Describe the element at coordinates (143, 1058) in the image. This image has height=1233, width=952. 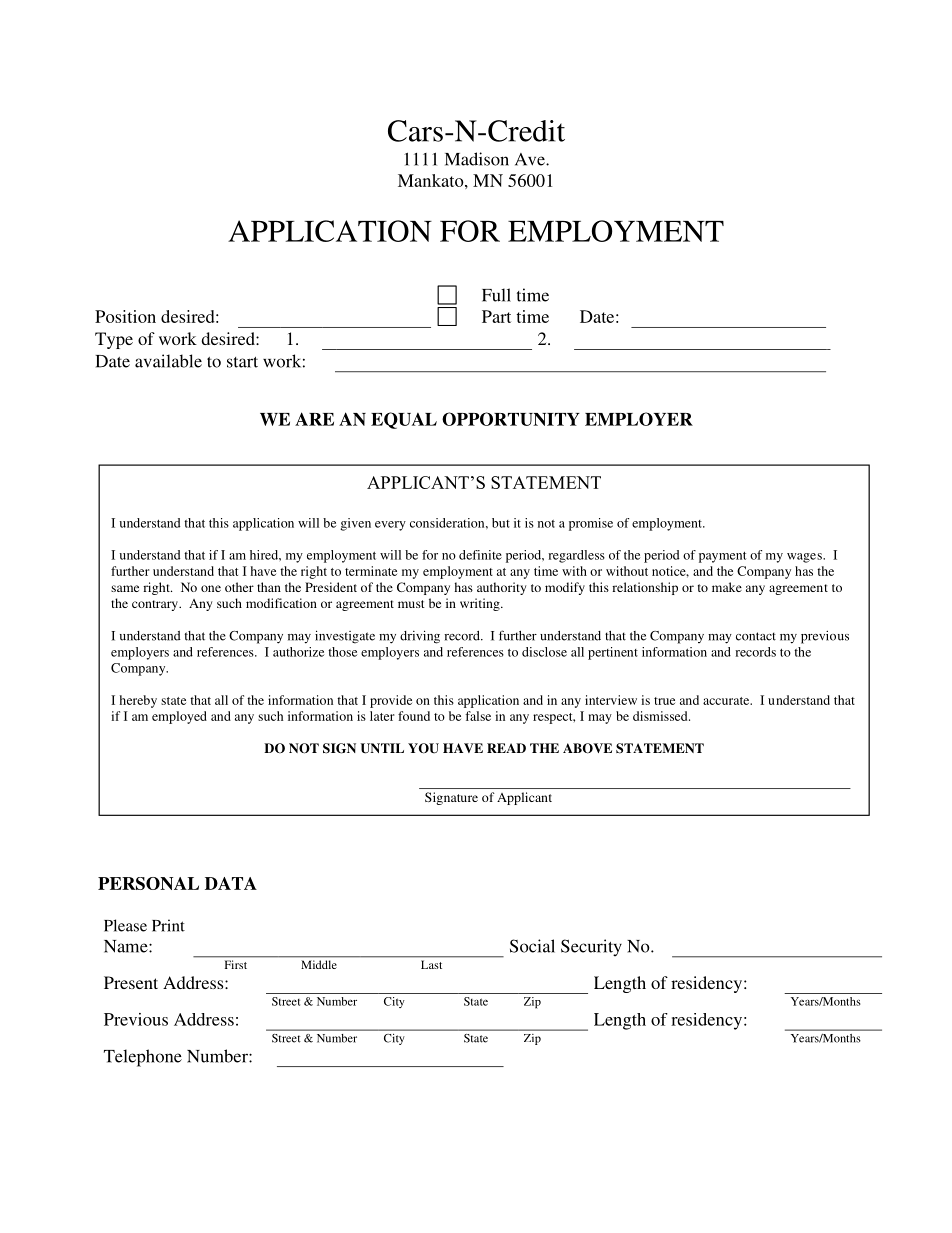
I see `Telephone` at that location.
